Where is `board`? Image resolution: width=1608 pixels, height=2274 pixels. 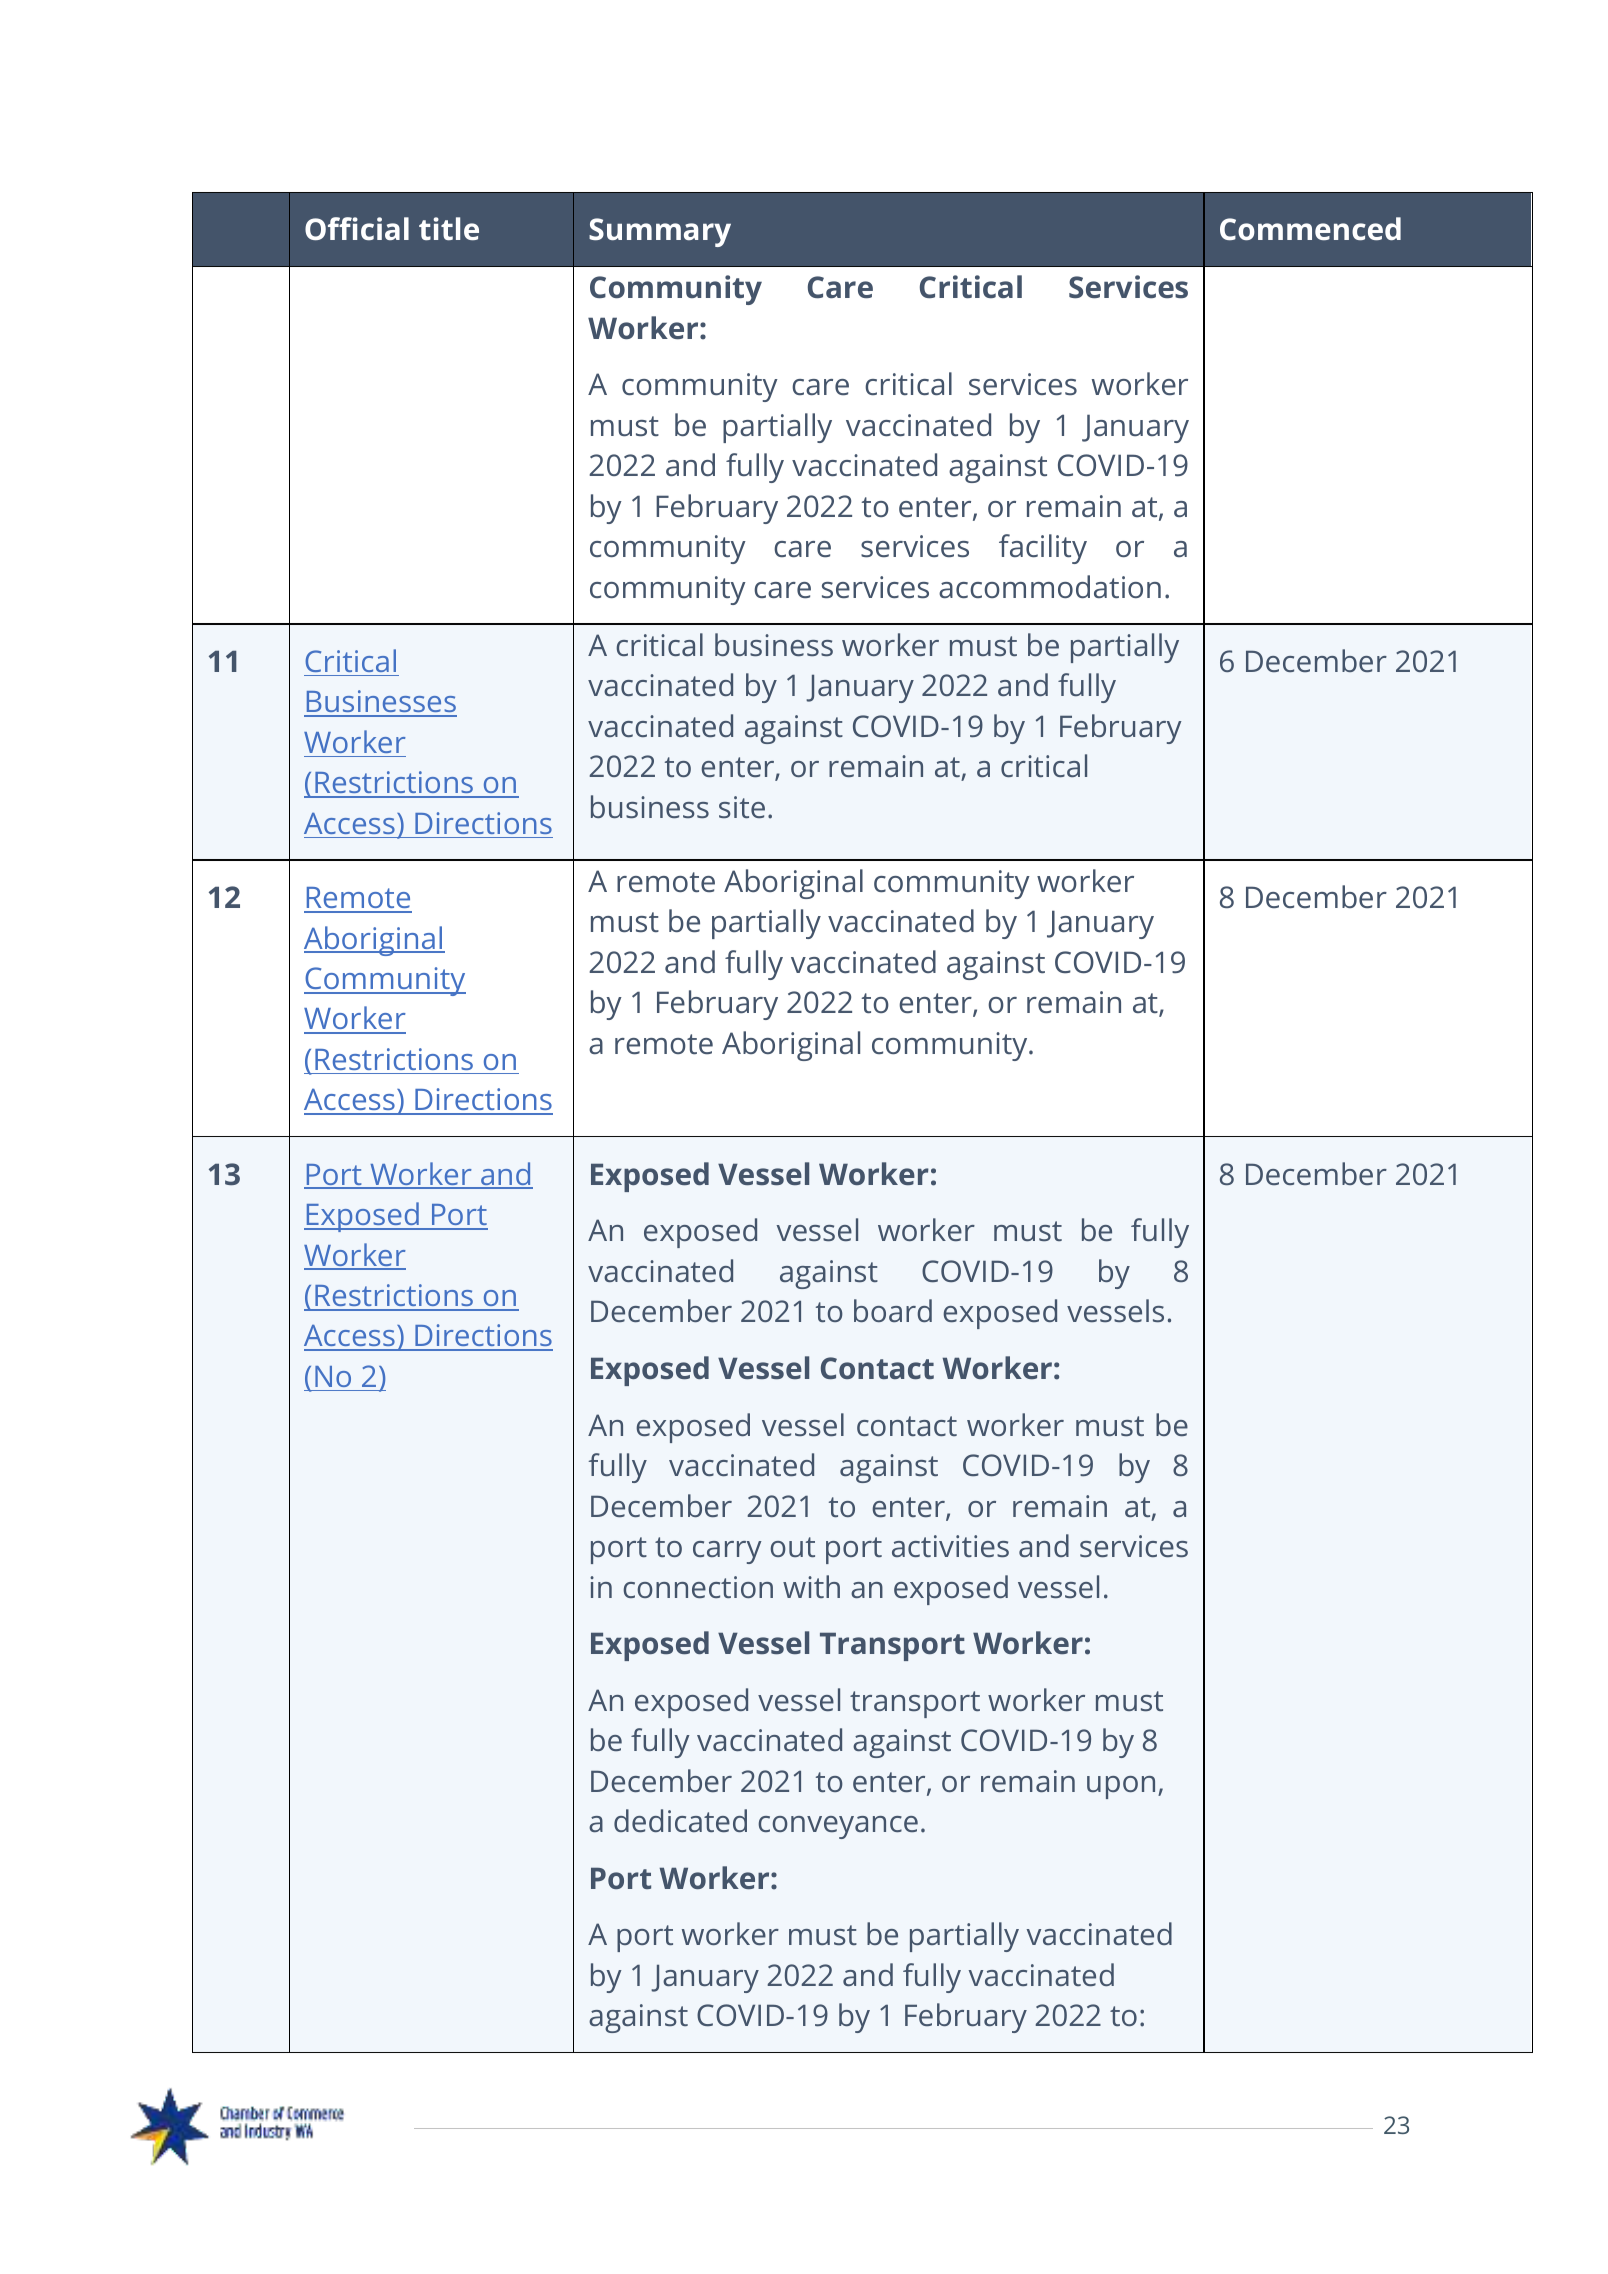 board is located at coordinates (893, 1310).
